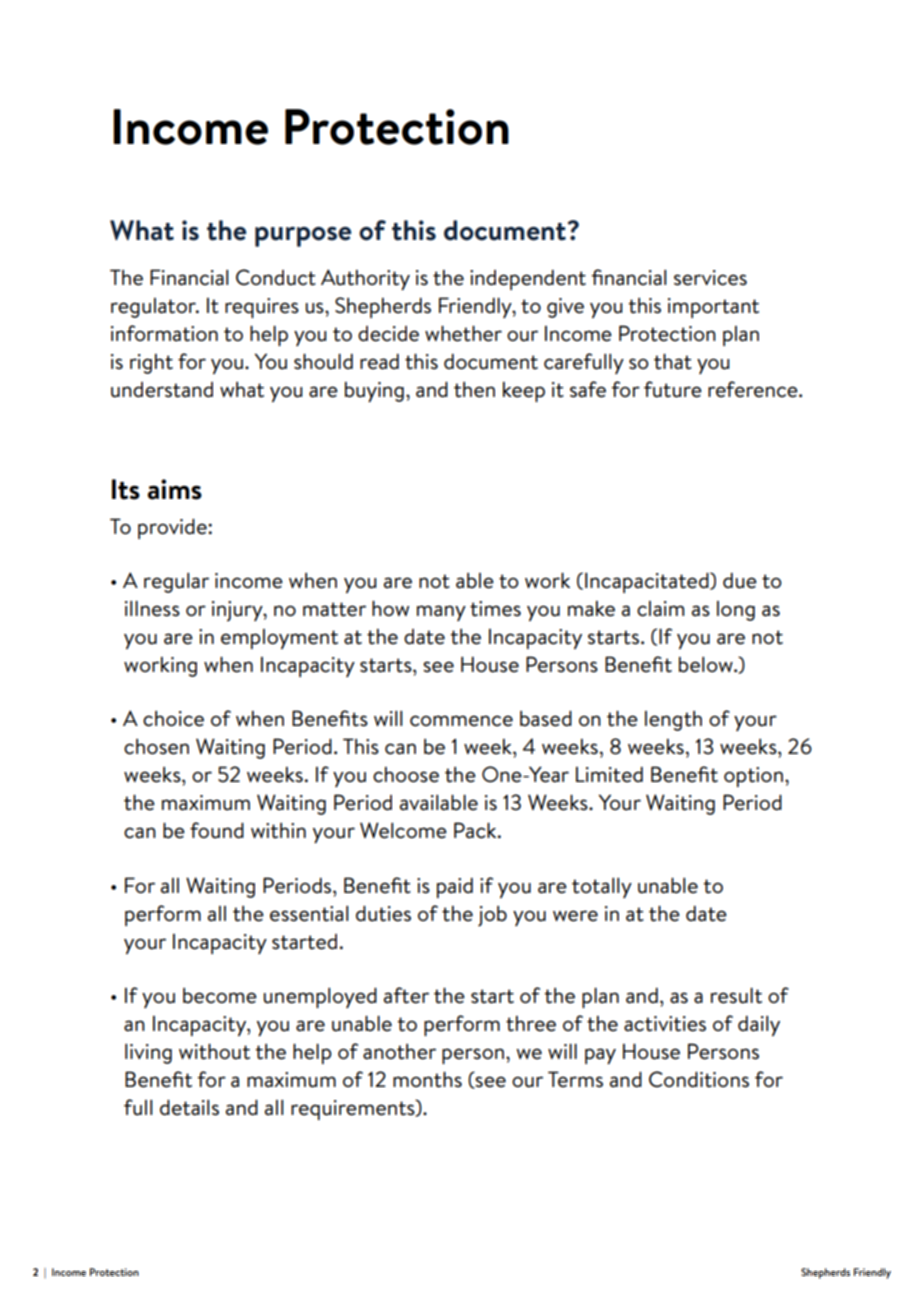 This screenshot has height=1308, width=924. Describe the element at coordinates (214, 1051) in the screenshot. I see `without` at that location.
